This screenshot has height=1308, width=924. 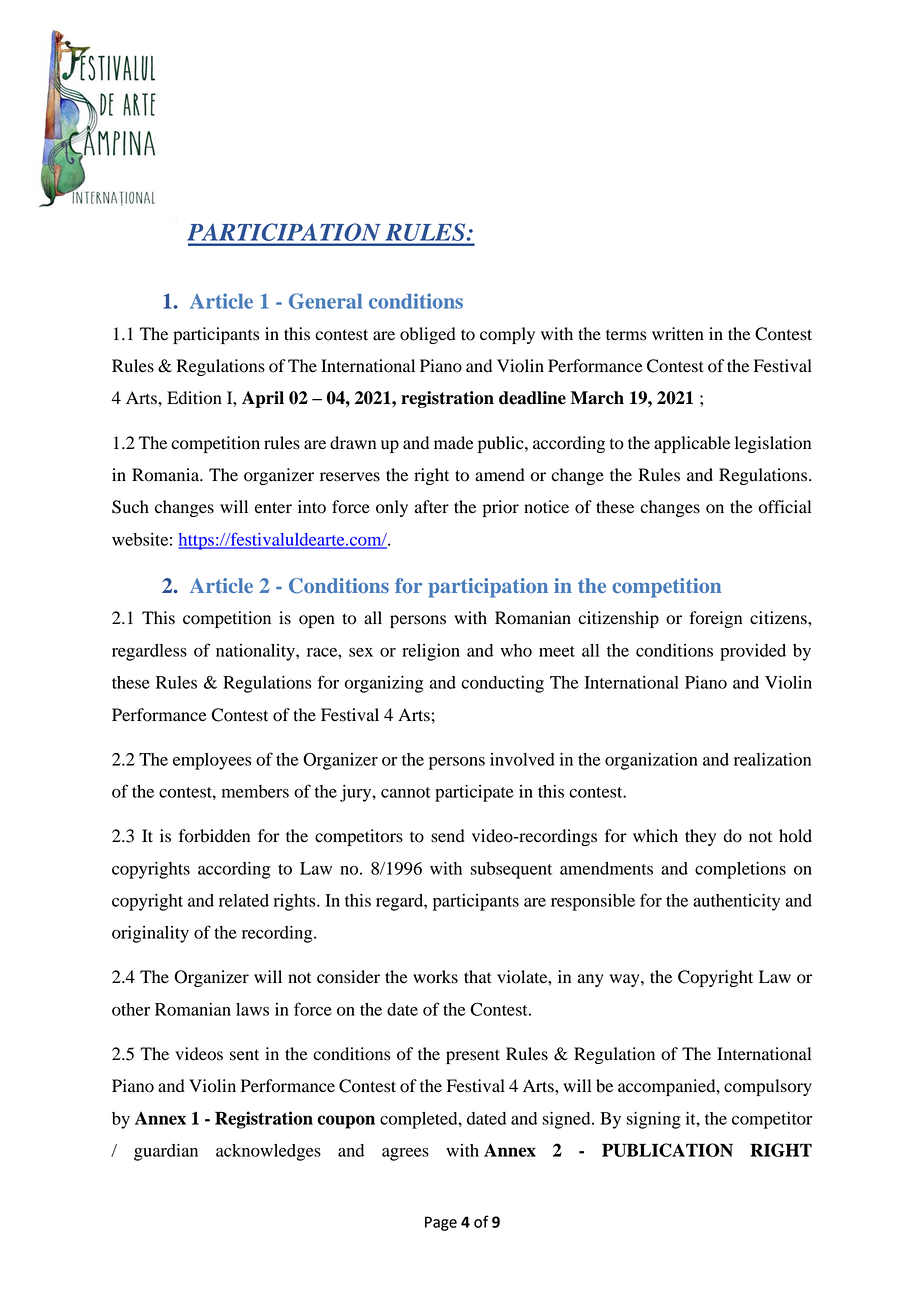 I want to click on realization, so click(x=772, y=759).
